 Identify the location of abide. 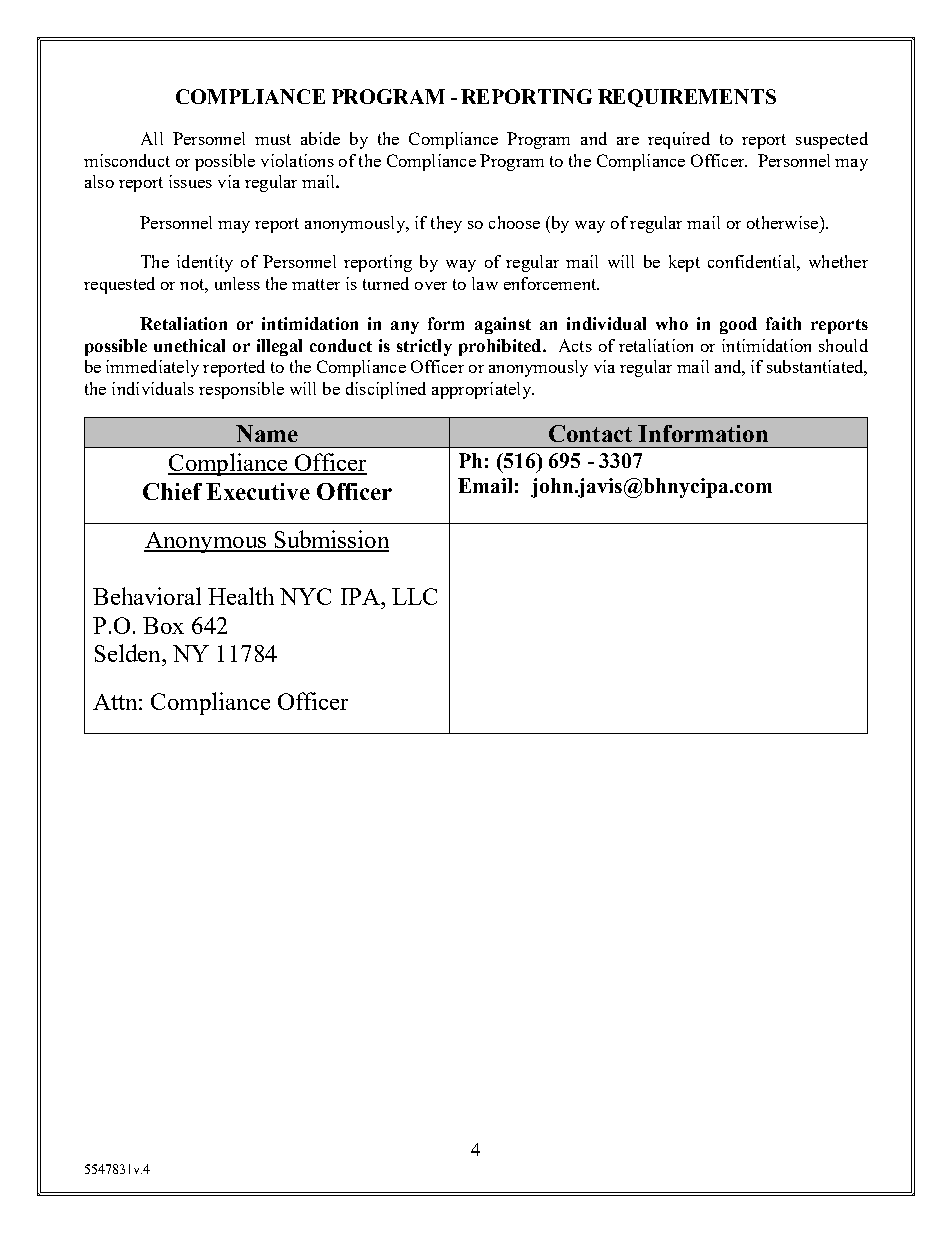
(320, 138).
